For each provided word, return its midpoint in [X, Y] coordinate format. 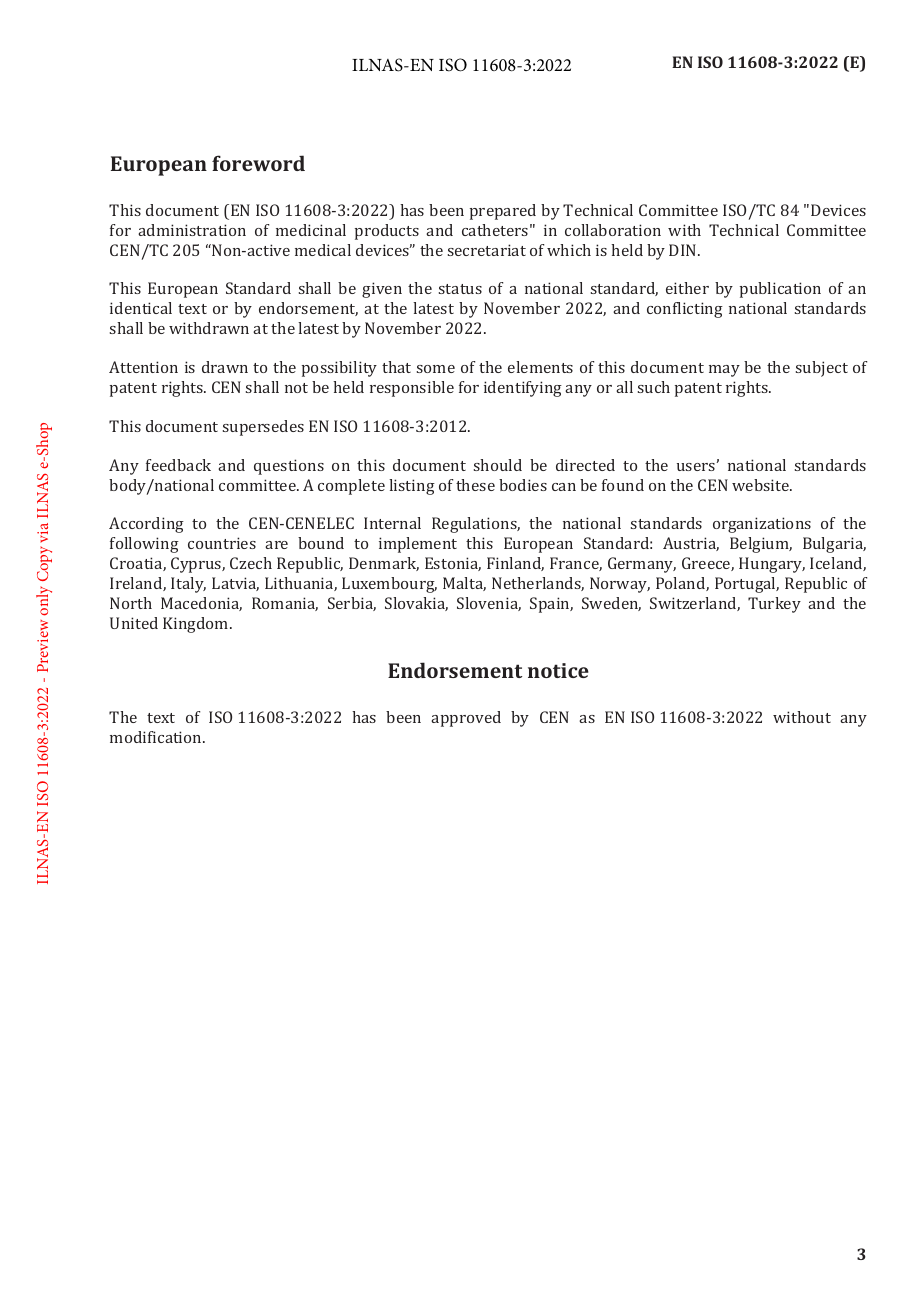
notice [558, 670]
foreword [258, 163]
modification [157, 737]
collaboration [613, 230]
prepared [503, 212]
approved [466, 719]
